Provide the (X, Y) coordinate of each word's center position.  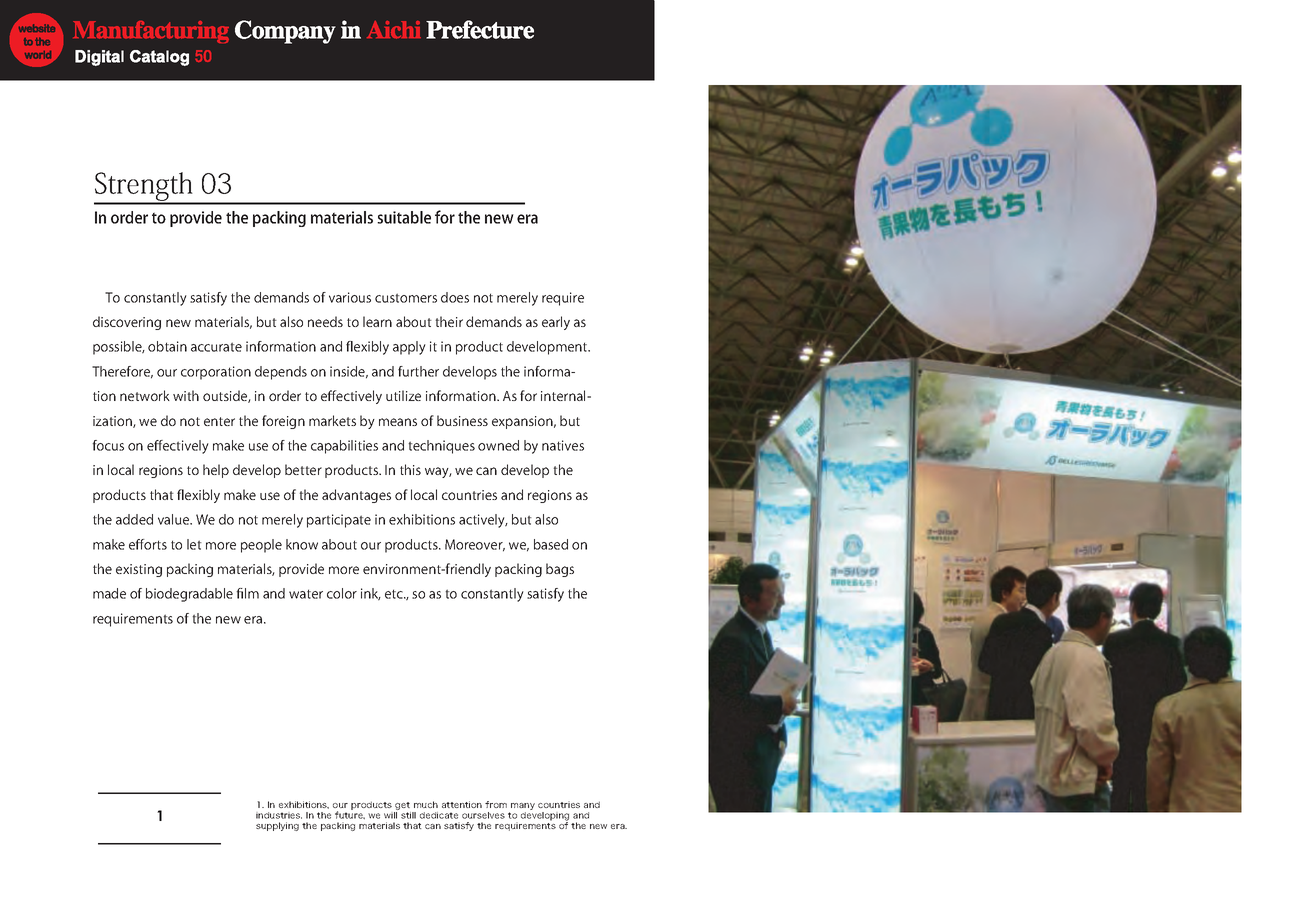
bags (560, 570)
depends (281, 373)
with (186, 395)
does (455, 297)
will (392, 814)
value (175, 519)
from (496, 804)
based (551, 544)
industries (279, 815)
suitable (404, 217)
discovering (127, 323)
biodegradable (189, 595)
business (462, 420)
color (342, 593)
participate (339, 521)
